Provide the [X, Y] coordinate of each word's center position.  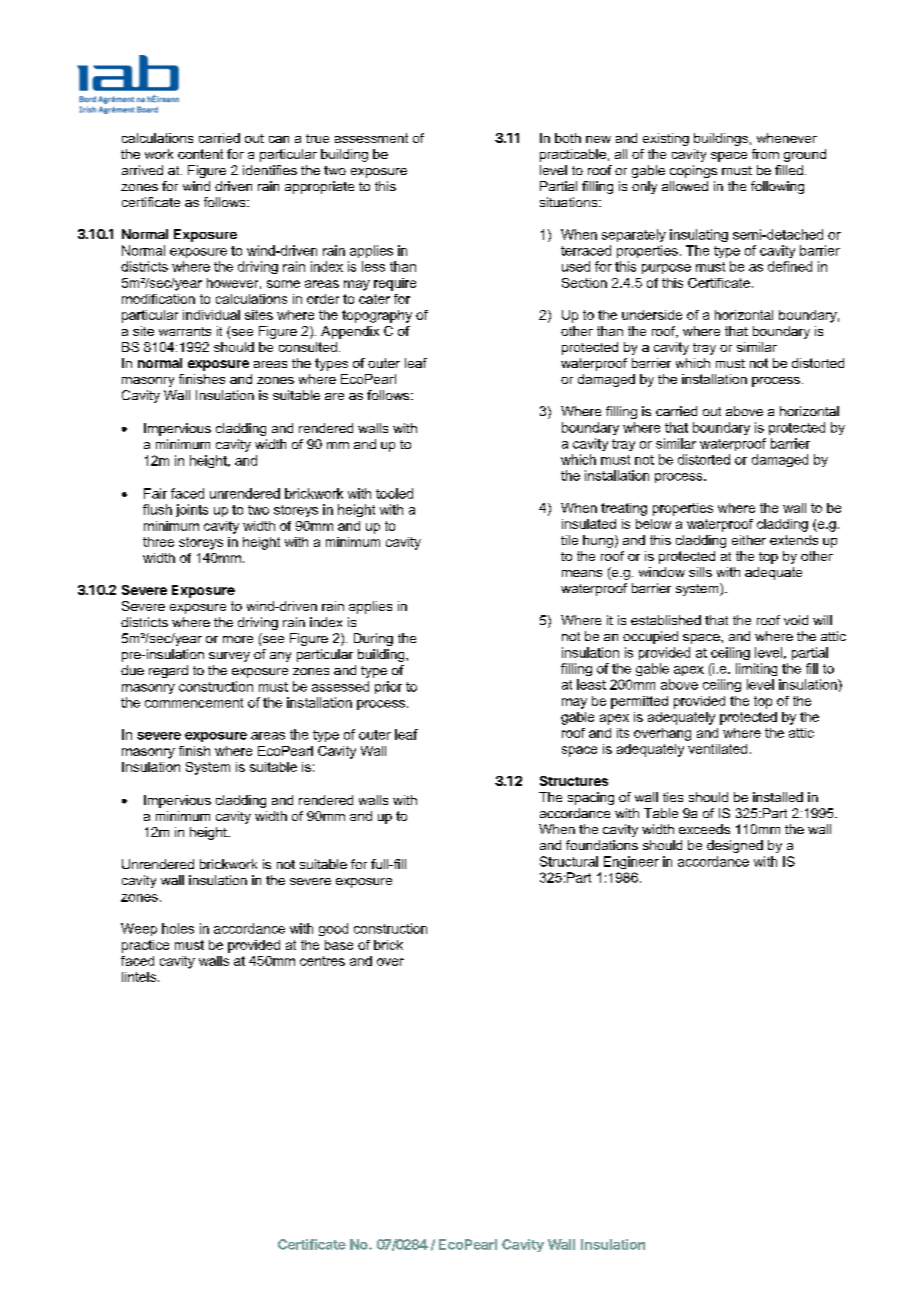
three [158, 542]
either [749, 540]
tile [569, 540]
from [765, 154]
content [200, 154]
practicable [573, 155]
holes [178, 928]
